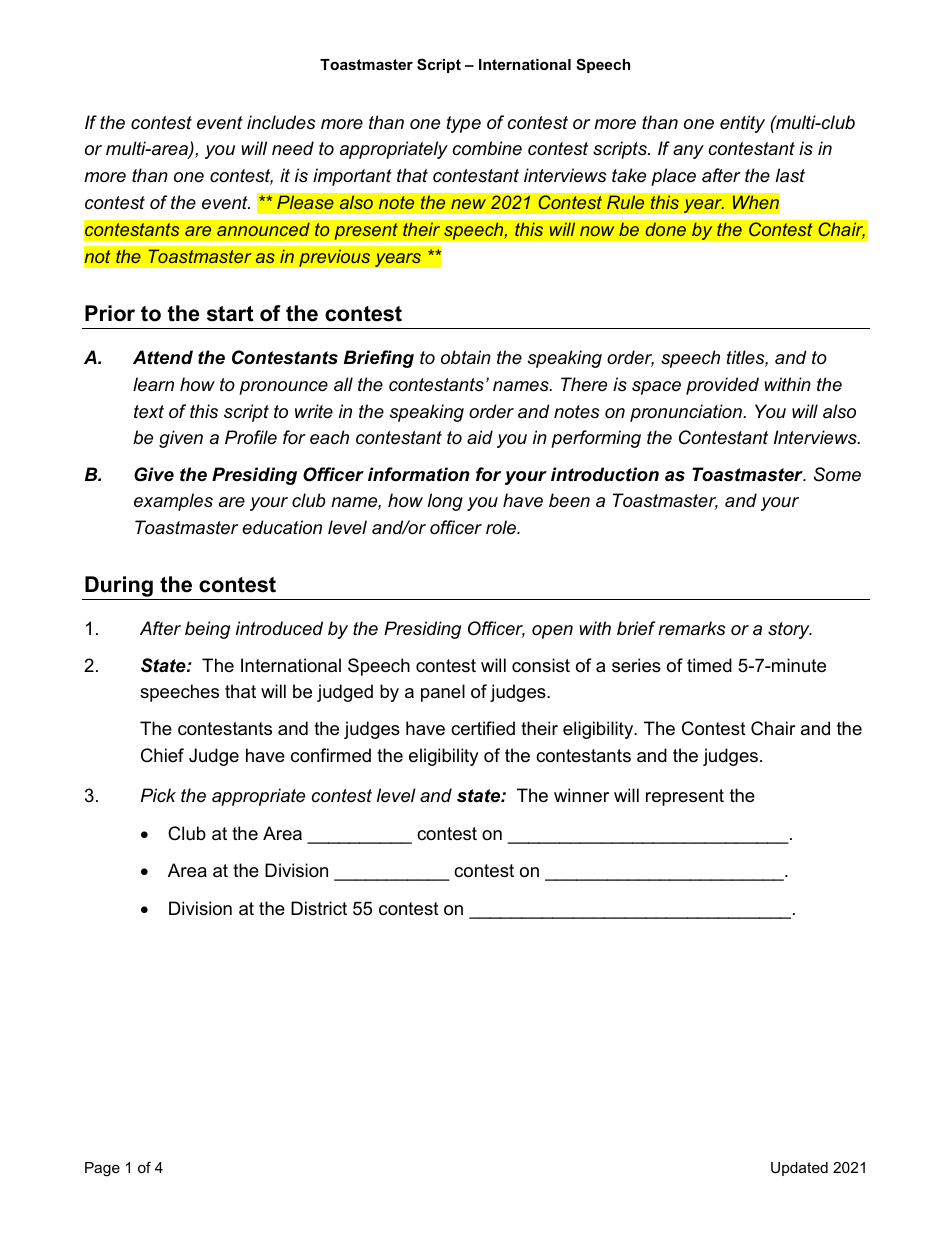 The image size is (952, 1233). What do you see at coordinates (153, 384) in the screenshot?
I see `learn` at bounding box center [153, 384].
